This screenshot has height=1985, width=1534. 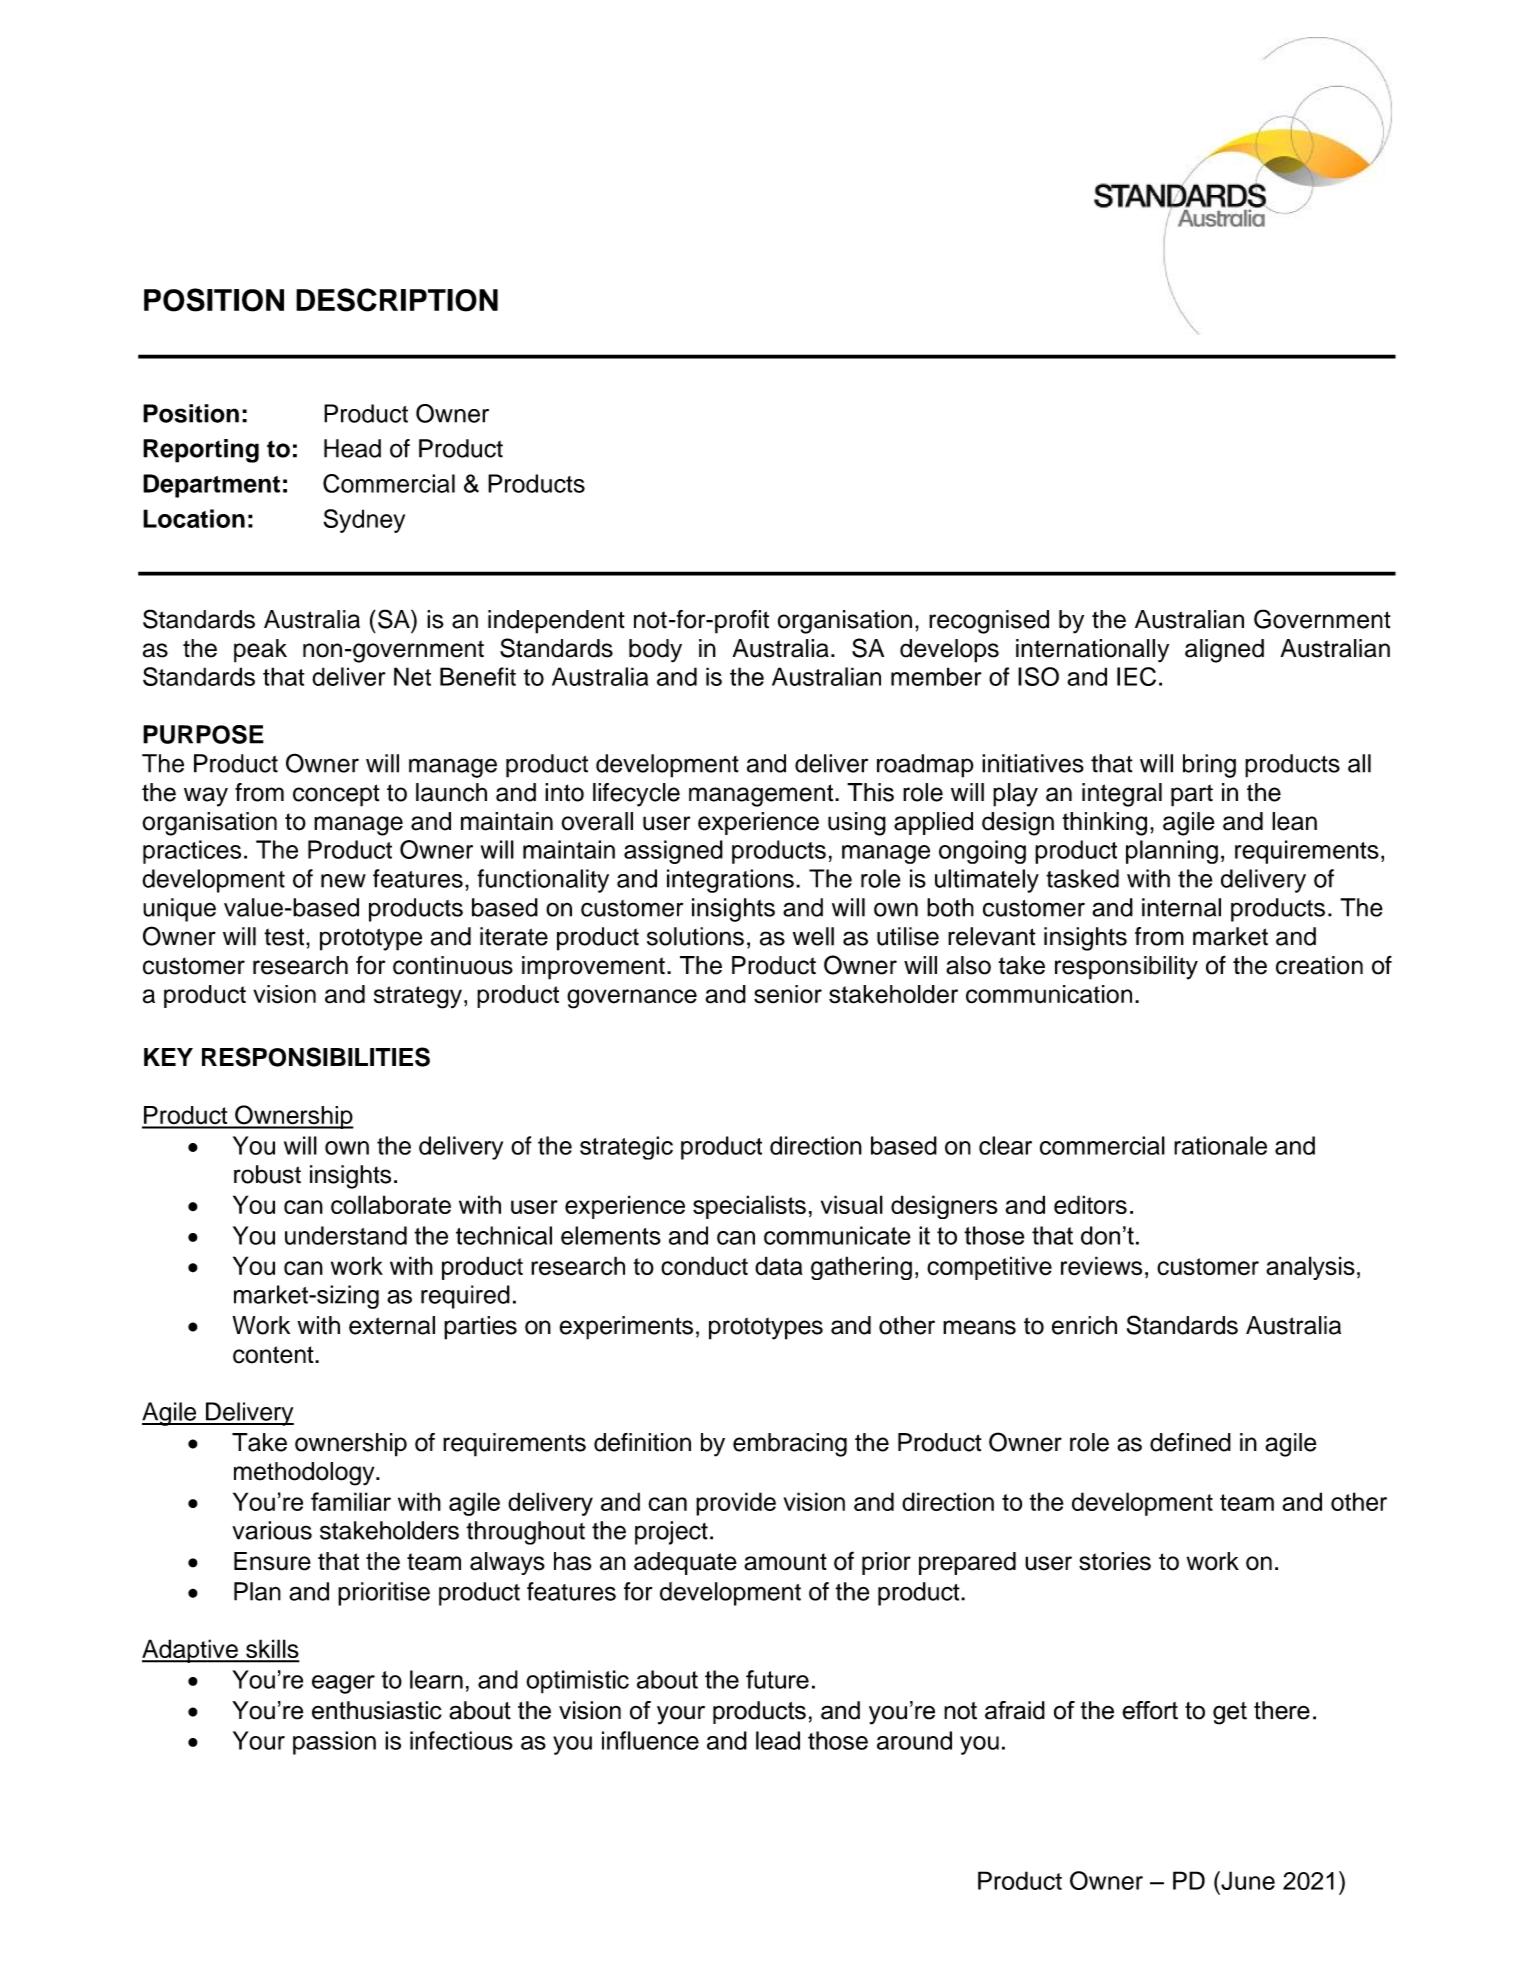 What do you see at coordinates (352, 448) in the screenshot?
I see `Head` at bounding box center [352, 448].
